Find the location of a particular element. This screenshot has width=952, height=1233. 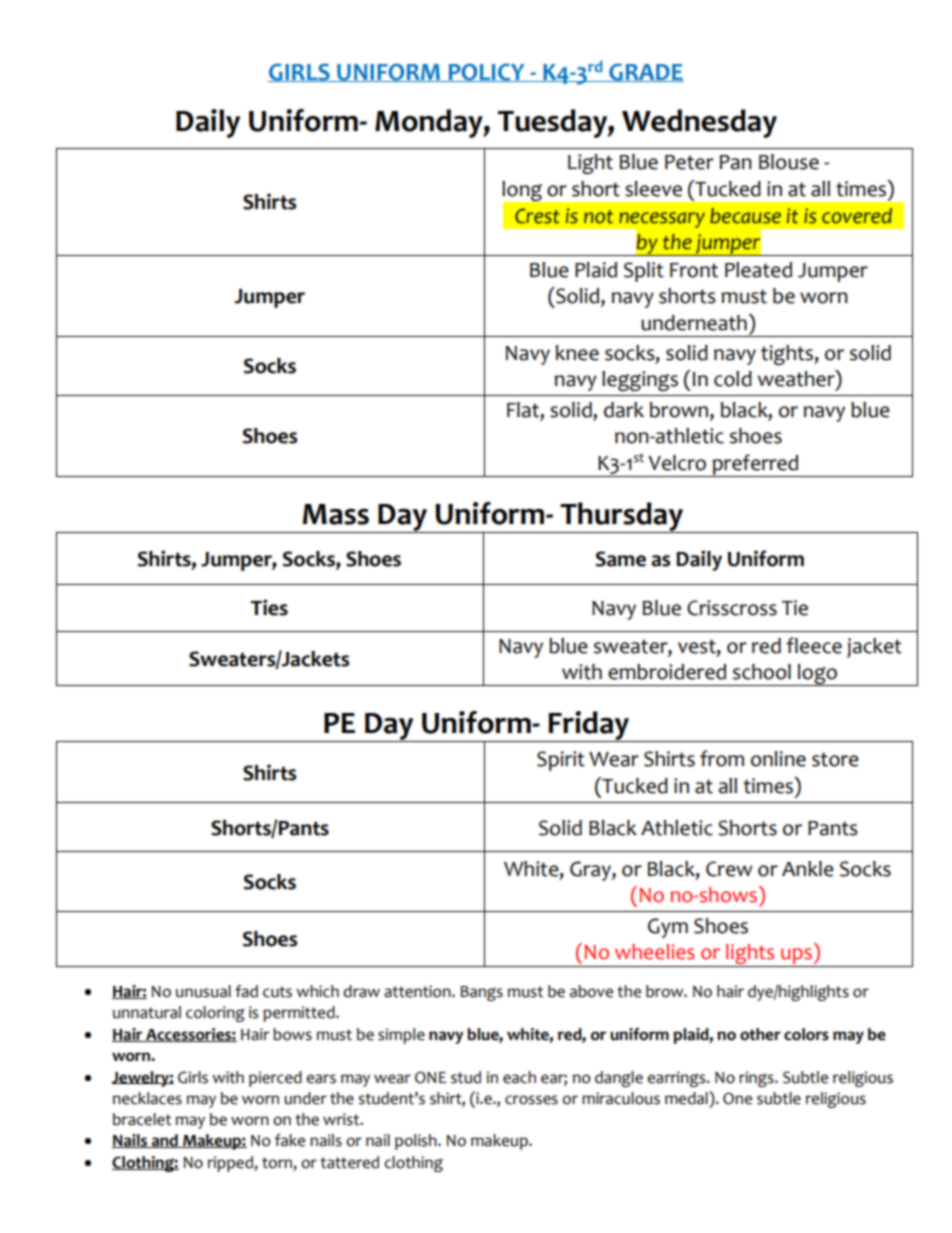

Ties is located at coordinates (269, 607).
